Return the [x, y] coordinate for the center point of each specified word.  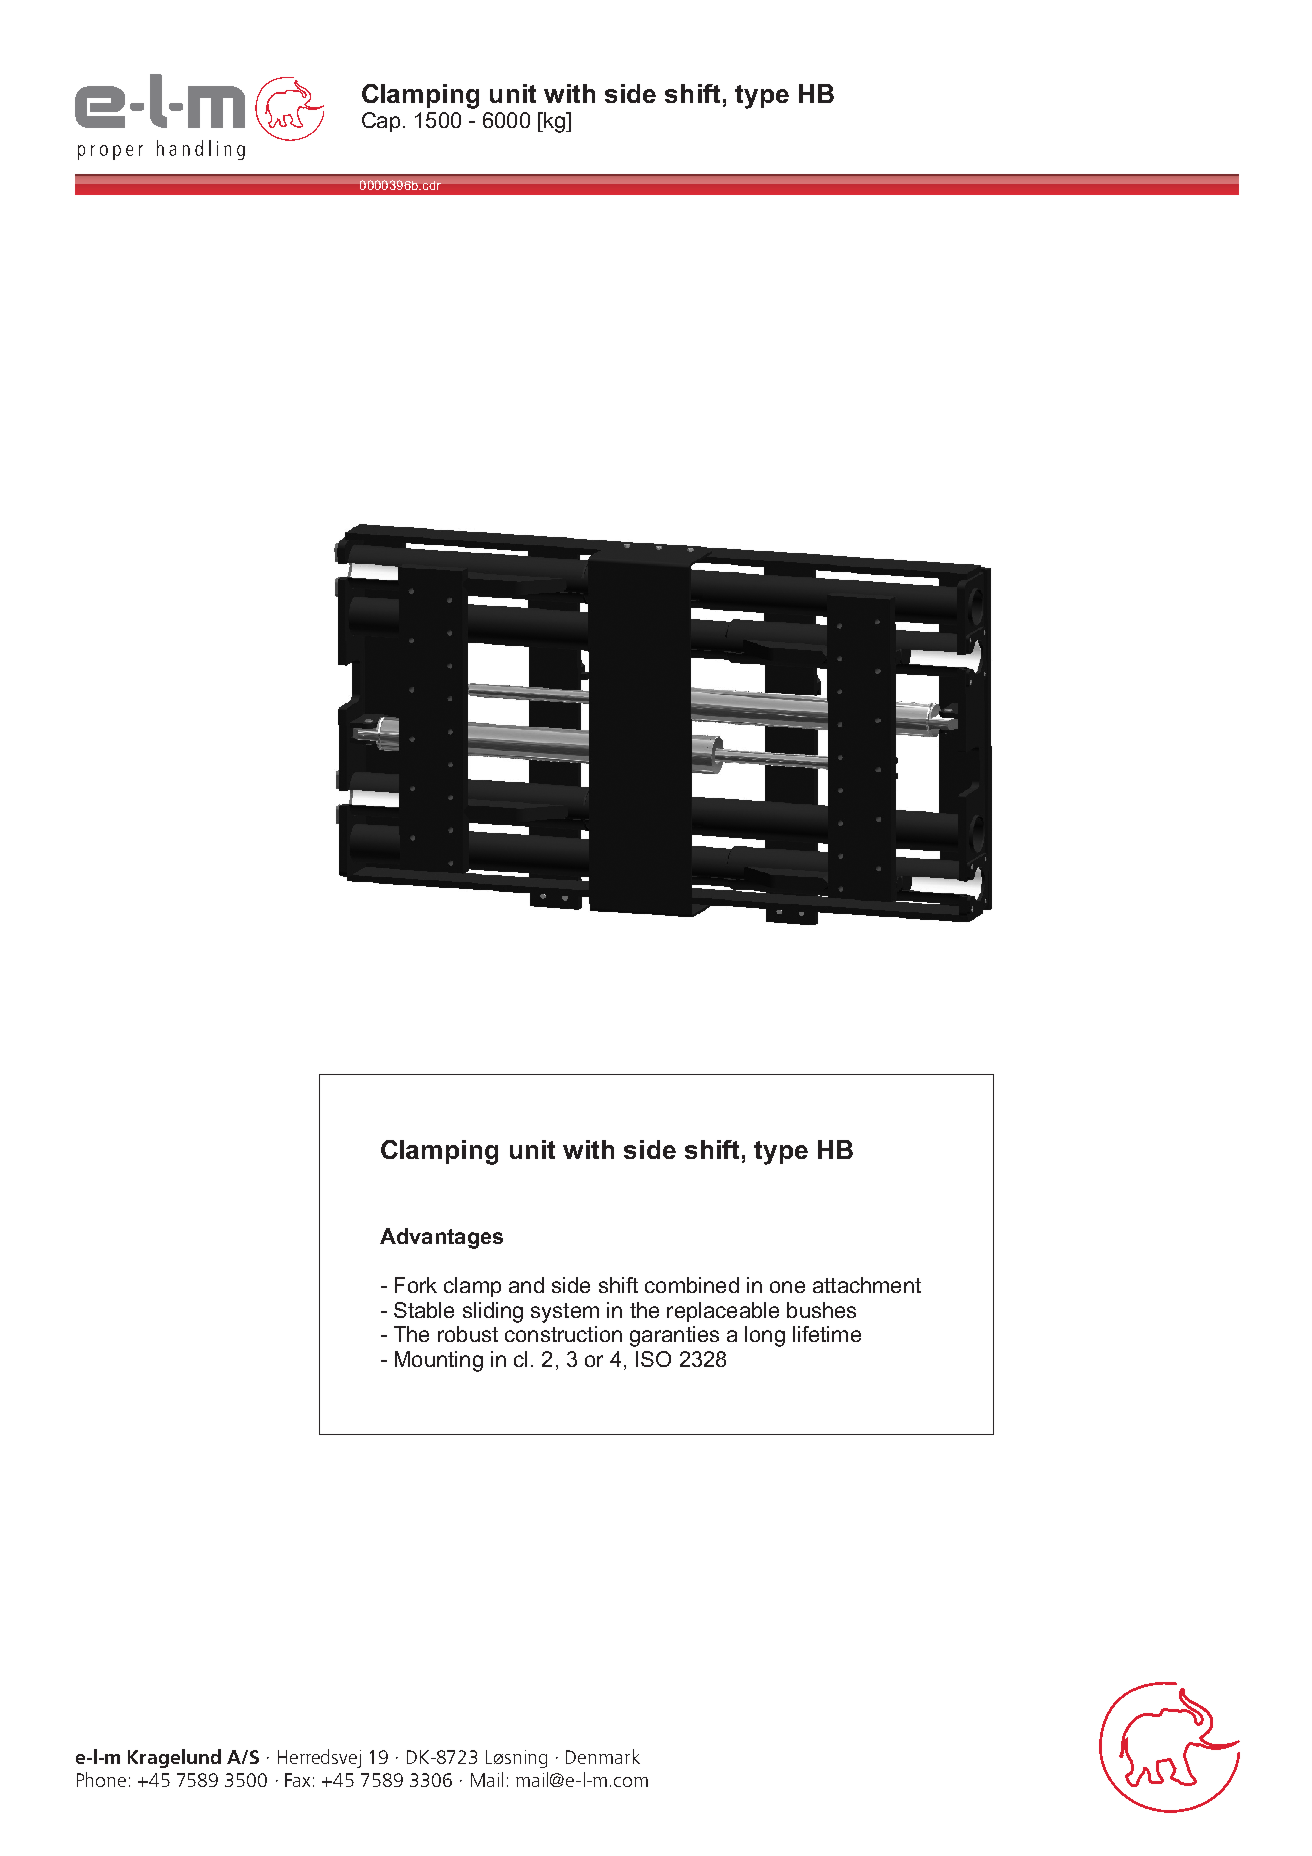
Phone [101, 1779]
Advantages [441, 1238]
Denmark [603, 1756]
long [765, 1336]
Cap [381, 122]
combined [692, 1285]
